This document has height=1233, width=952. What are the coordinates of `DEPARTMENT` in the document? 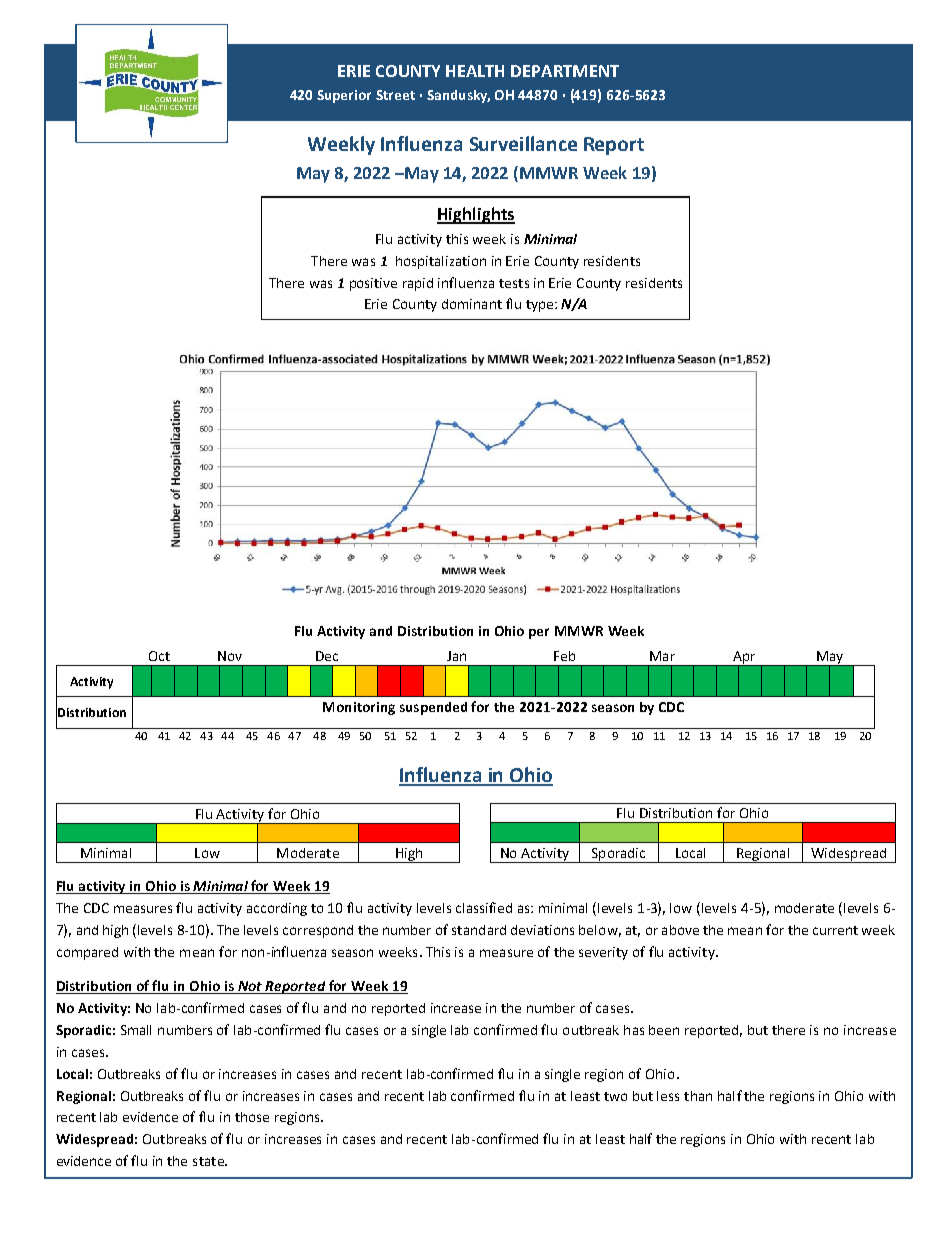 It's located at (565, 71).
